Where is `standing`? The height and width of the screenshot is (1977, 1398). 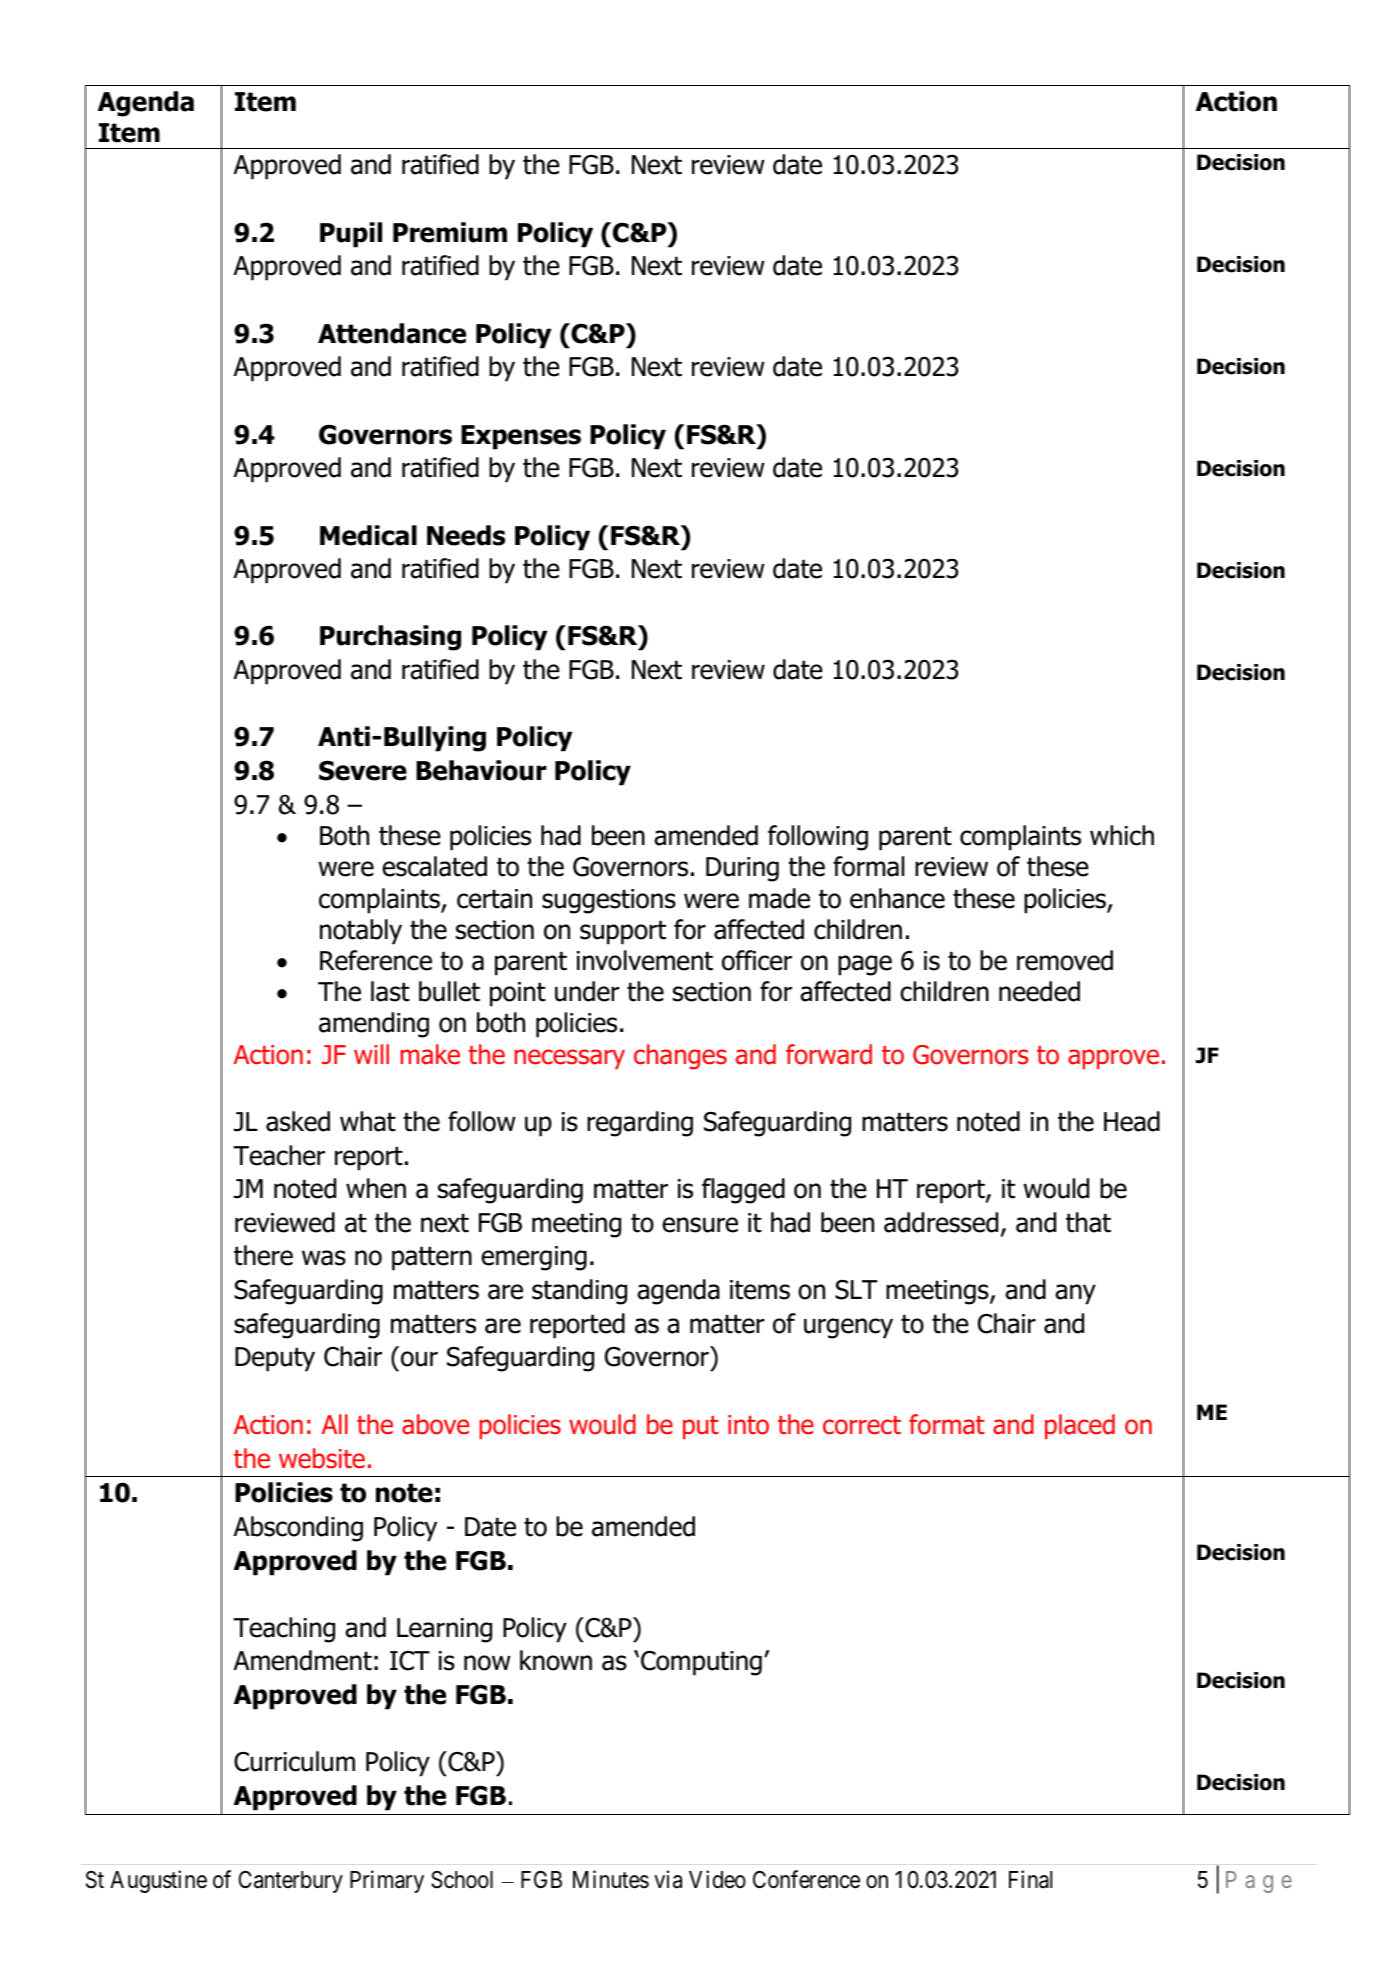
standing is located at coordinates (579, 1292).
